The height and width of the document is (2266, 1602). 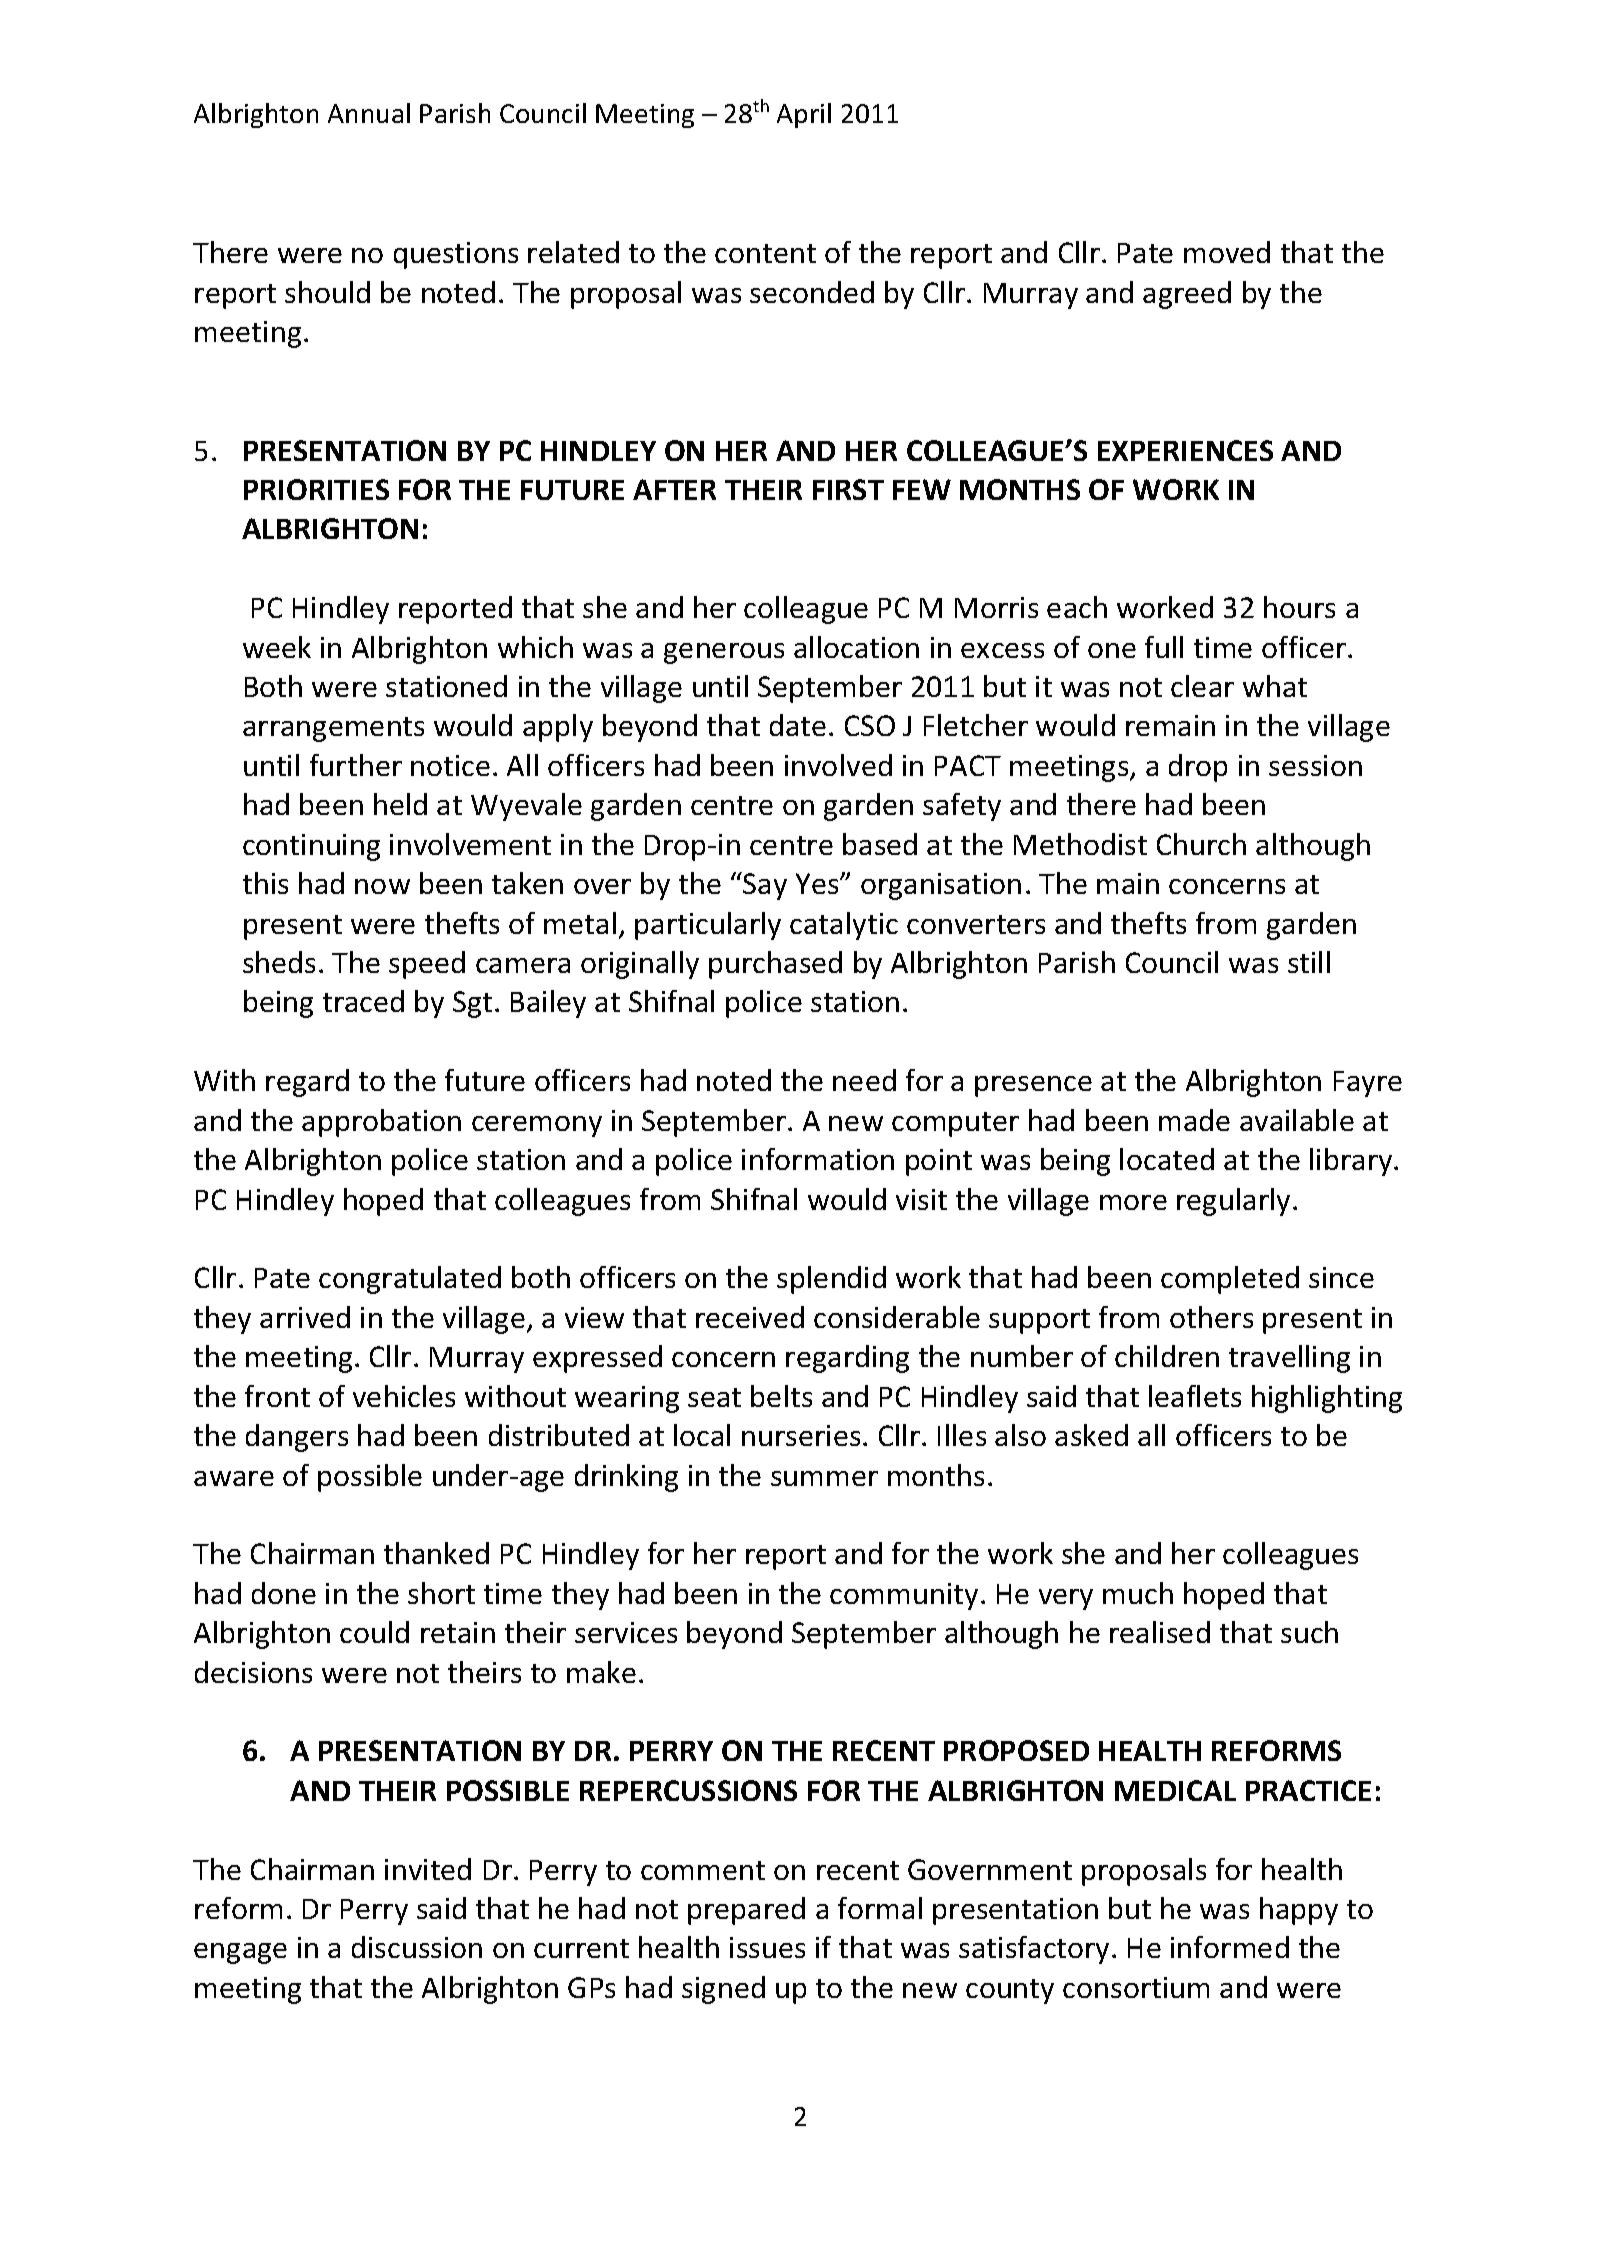 What do you see at coordinates (804, 115) in the document?
I see `April` at bounding box center [804, 115].
